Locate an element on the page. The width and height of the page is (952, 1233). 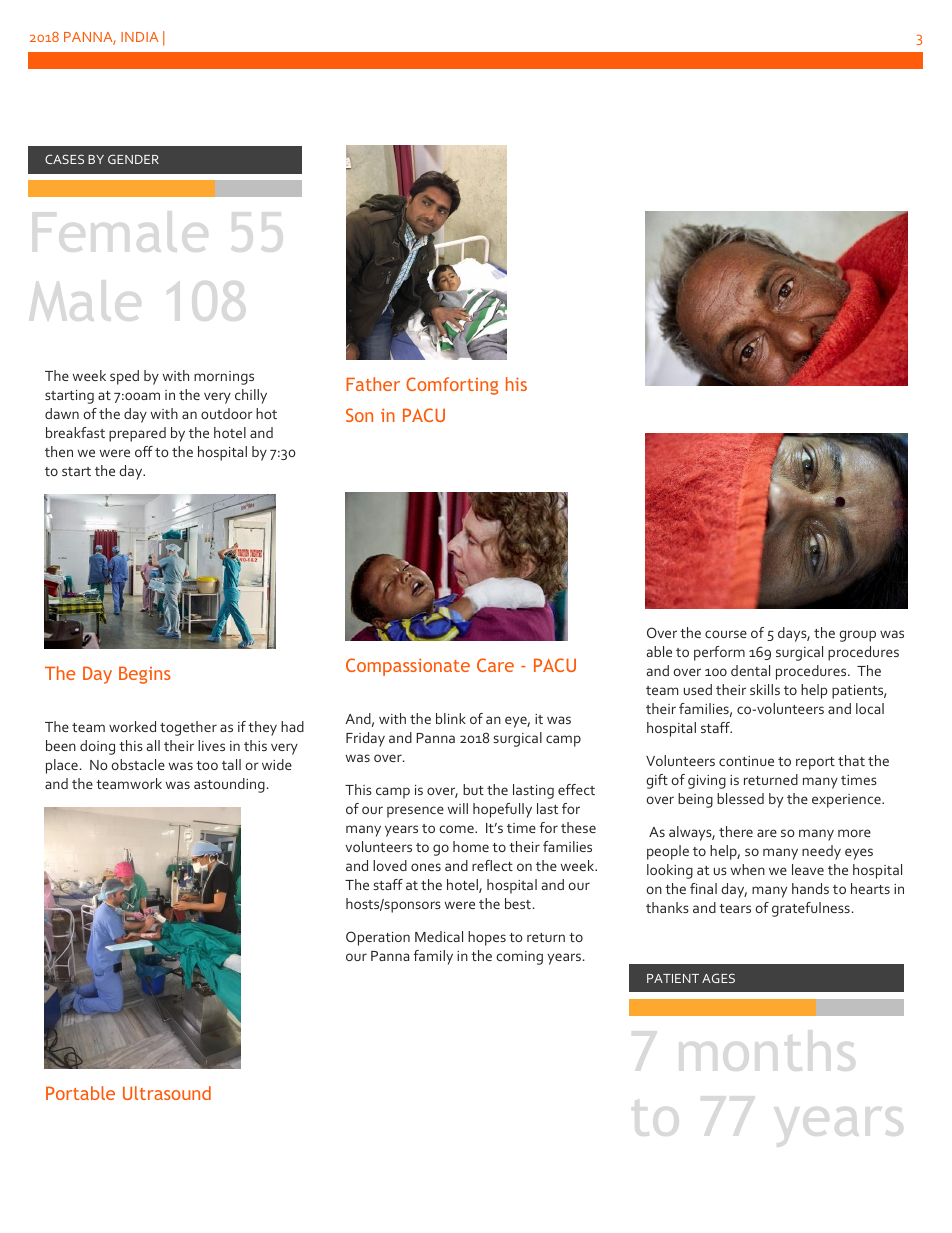
family is located at coordinates (433, 957).
